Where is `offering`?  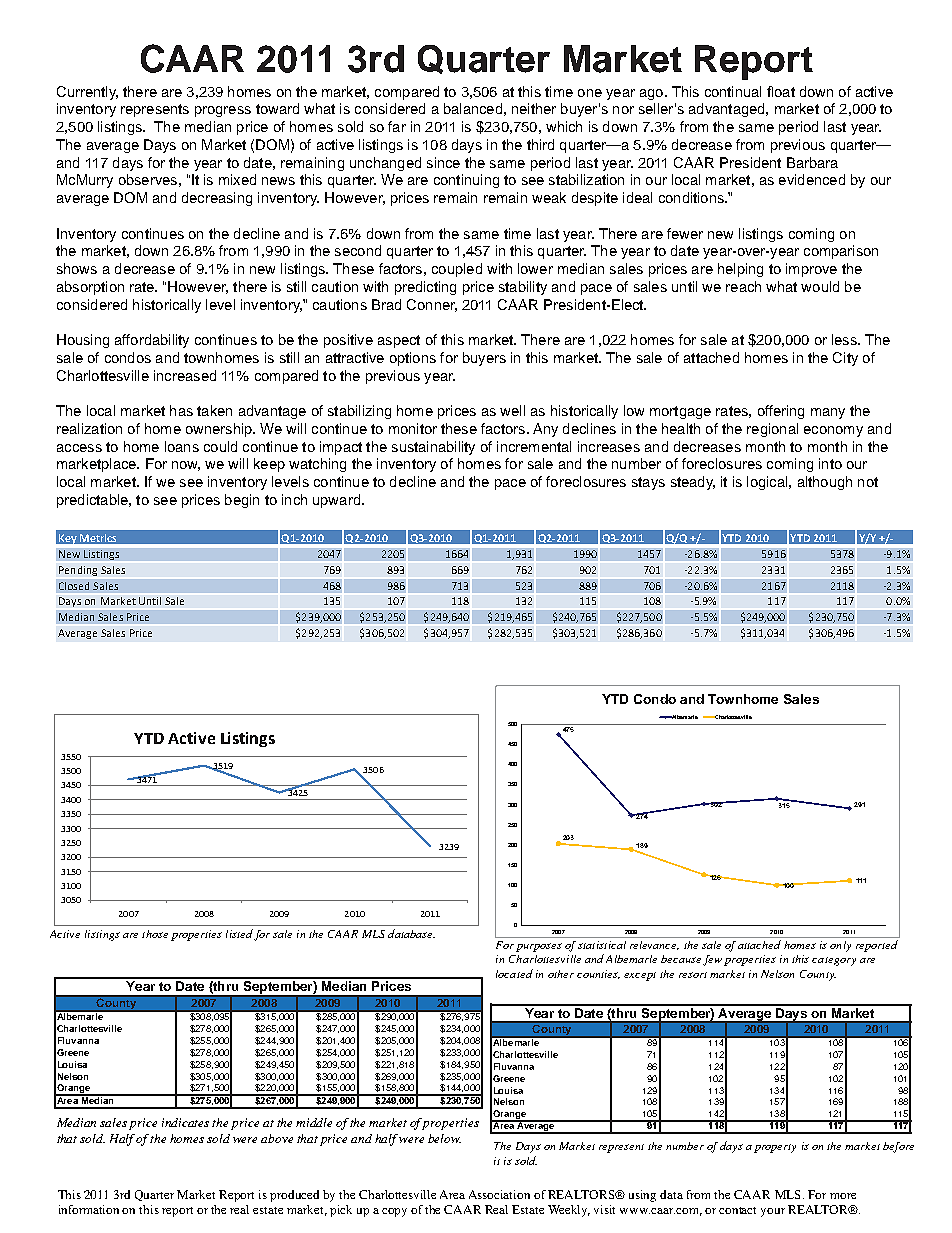 offering is located at coordinates (781, 412).
